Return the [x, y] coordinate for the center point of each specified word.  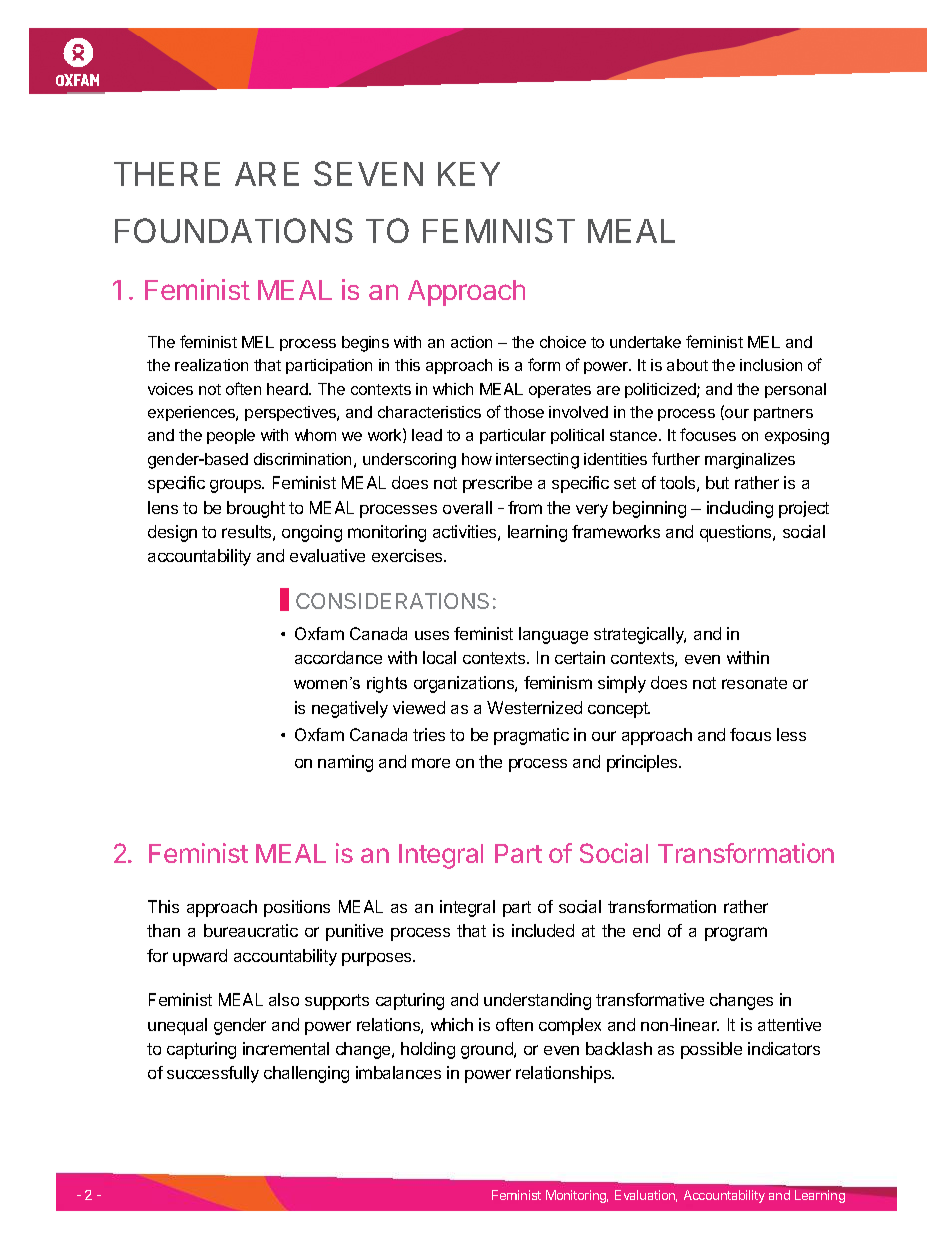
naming [345, 763]
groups [237, 486]
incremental [286, 1048]
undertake [645, 342]
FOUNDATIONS [234, 230]
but [717, 482]
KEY [469, 174]
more [431, 763]
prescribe [497, 484]
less [791, 734]
